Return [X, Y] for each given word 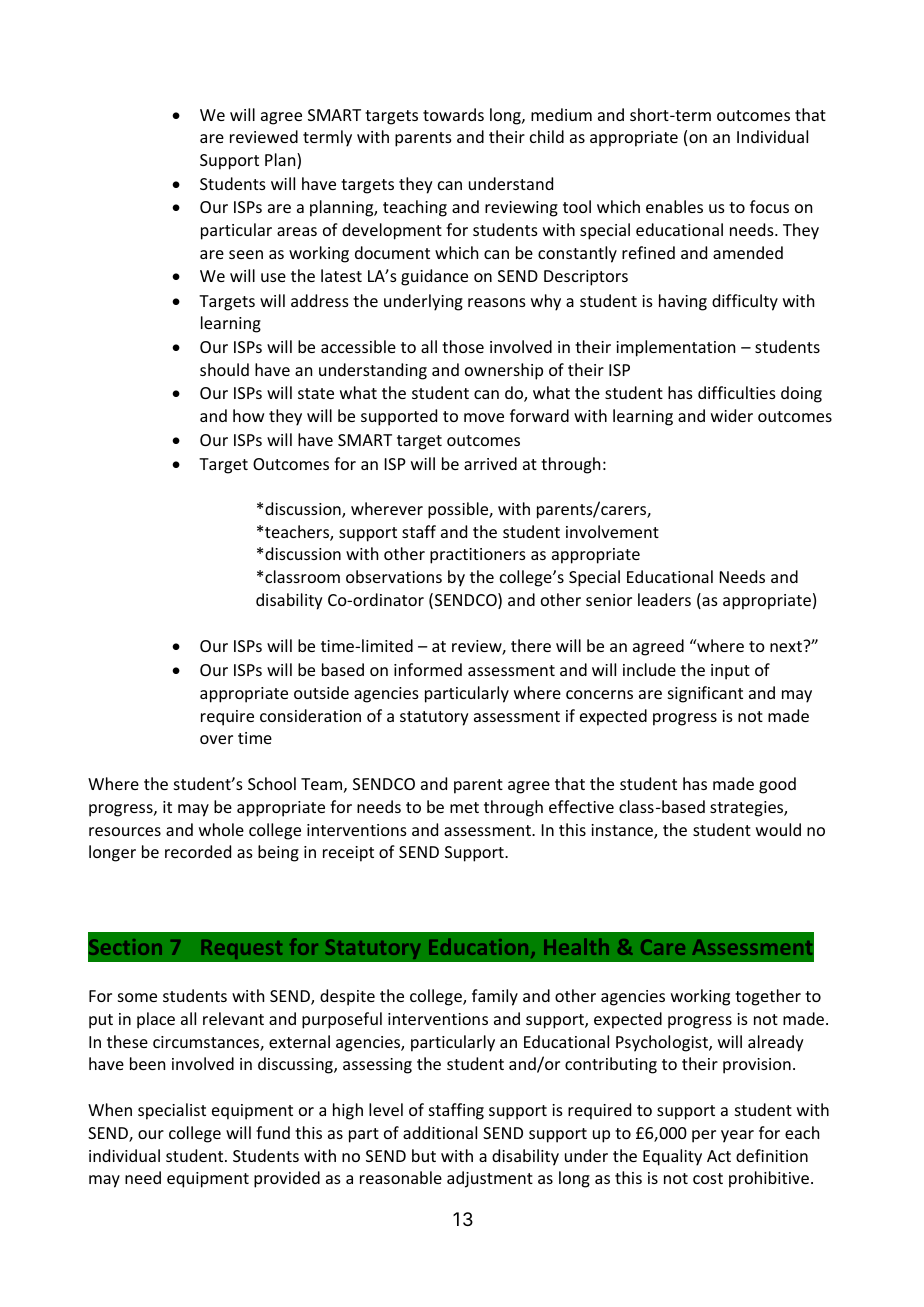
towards [453, 114]
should [224, 369]
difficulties [737, 392]
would [778, 829]
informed [428, 669]
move [484, 417]
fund [273, 1132]
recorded [198, 851]
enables [674, 206]
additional [440, 1132]
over [216, 739]
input [730, 672]
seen [246, 254]
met [464, 807]
